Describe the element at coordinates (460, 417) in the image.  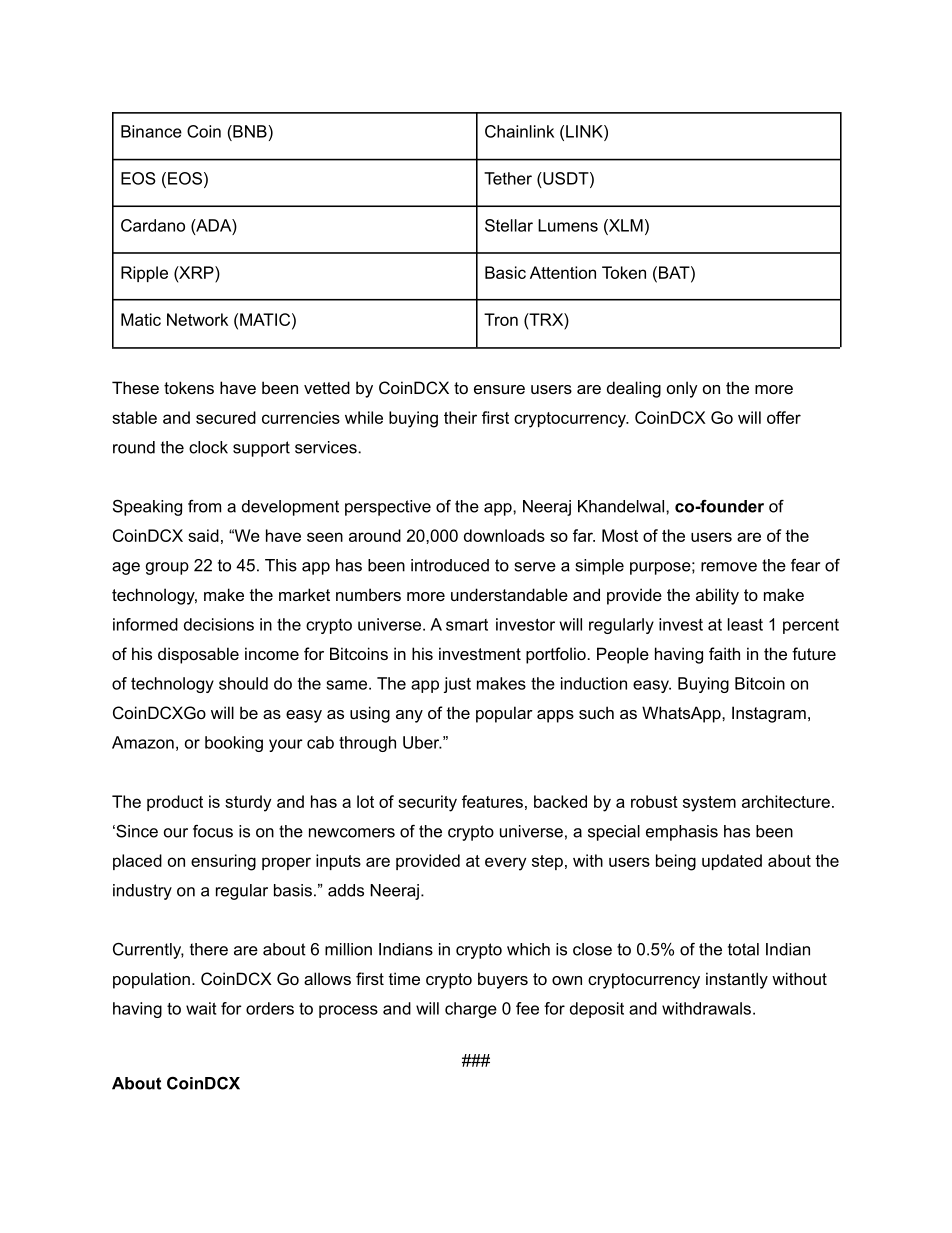
I see `their` at that location.
